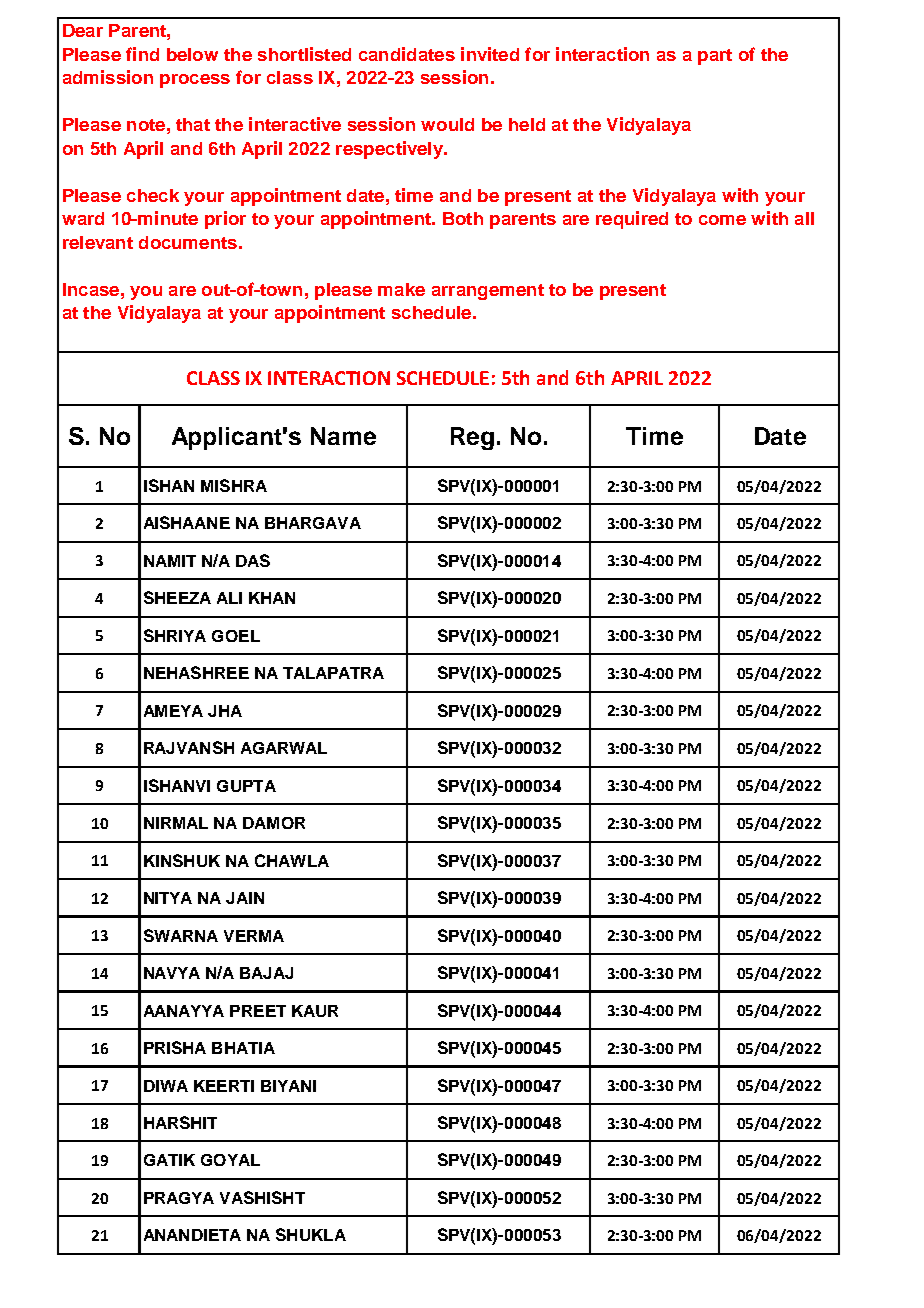 This screenshot has width=924, height=1308. Describe the element at coordinates (490, 54) in the screenshot. I see `invited` at that location.
